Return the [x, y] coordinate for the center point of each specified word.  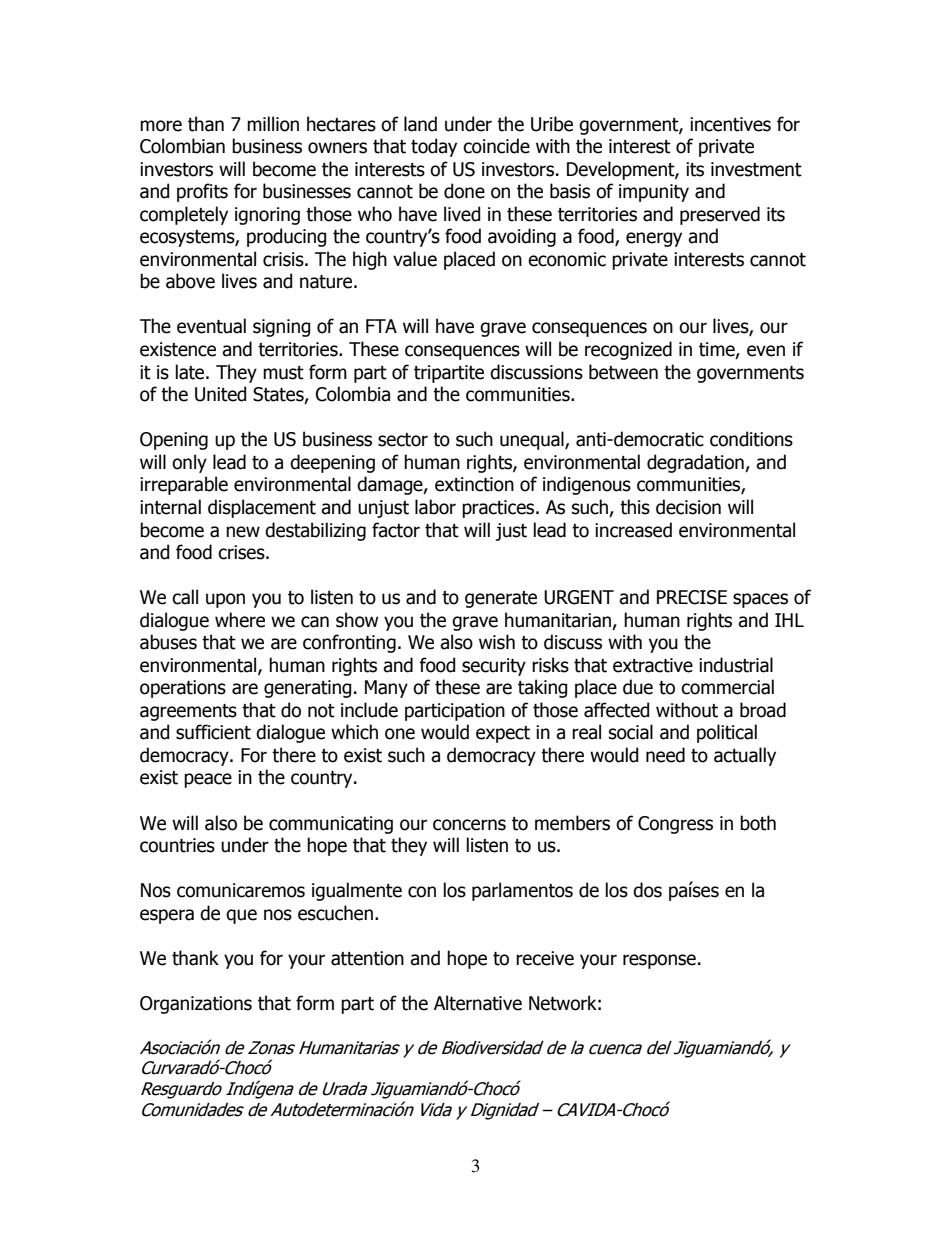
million [273, 124]
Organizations [196, 1005]
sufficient [213, 732]
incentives [730, 124]
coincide [496, 146]
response [659, 961]
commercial [727, 687]
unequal [533, 440]
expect [503, 734]
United [220, 394]
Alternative [478, 1003]
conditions [751, 439]
